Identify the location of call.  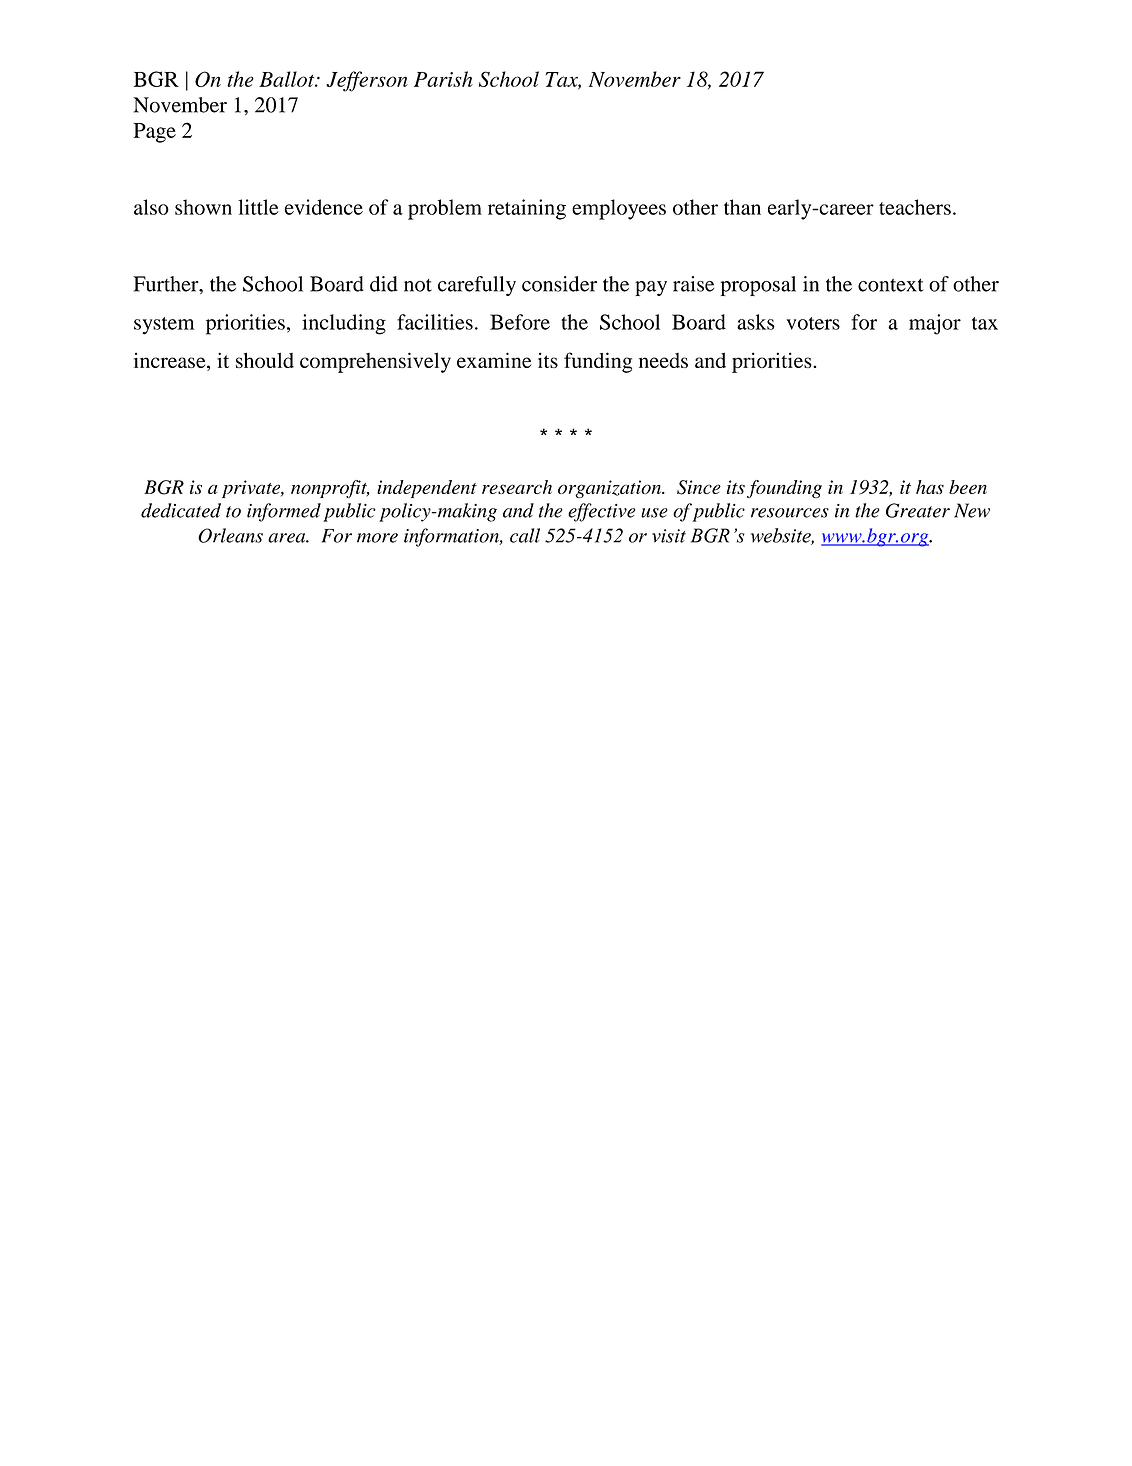
(525, 535).
